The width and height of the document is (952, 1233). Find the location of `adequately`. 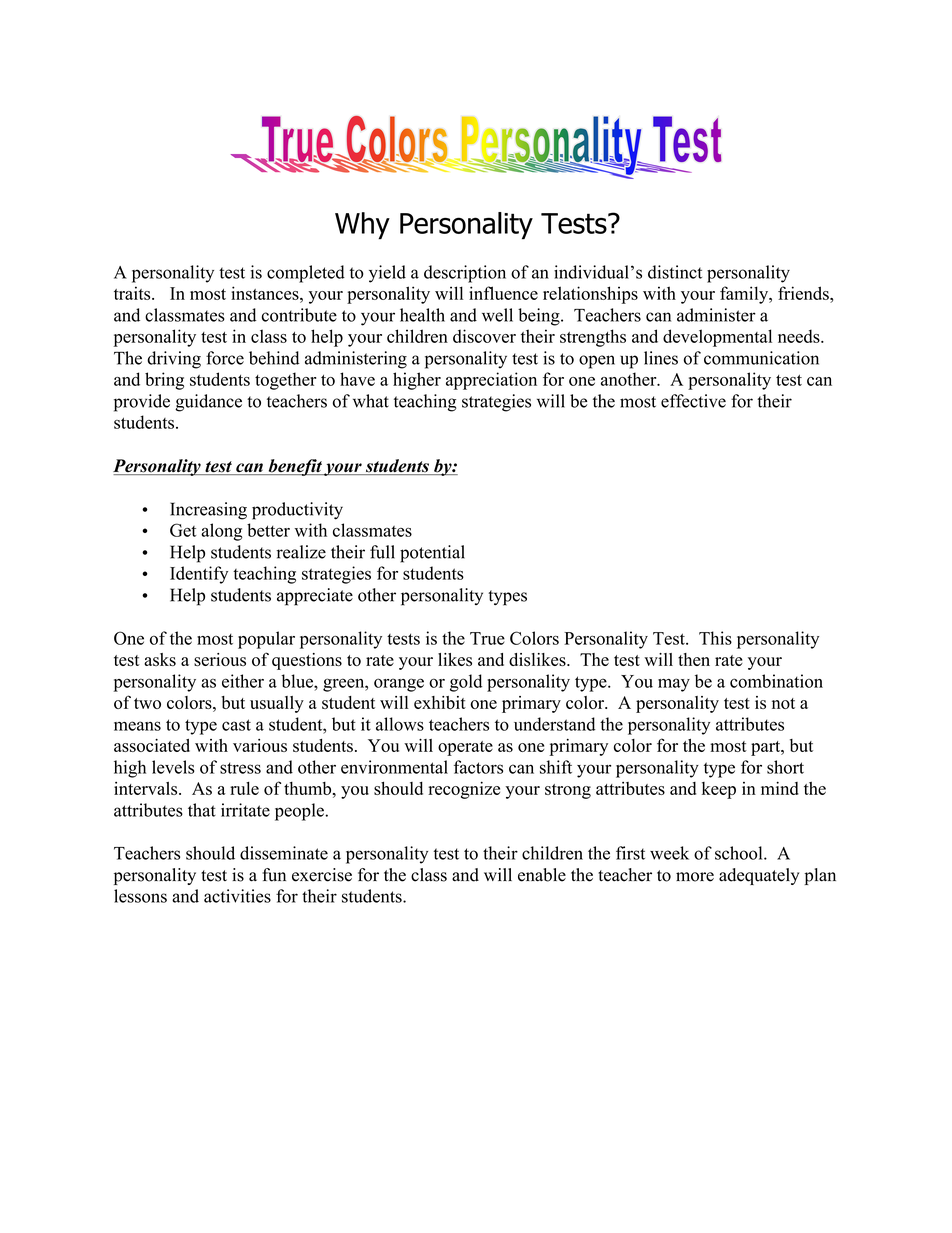

adequately is located at coordinates (759, 876).
